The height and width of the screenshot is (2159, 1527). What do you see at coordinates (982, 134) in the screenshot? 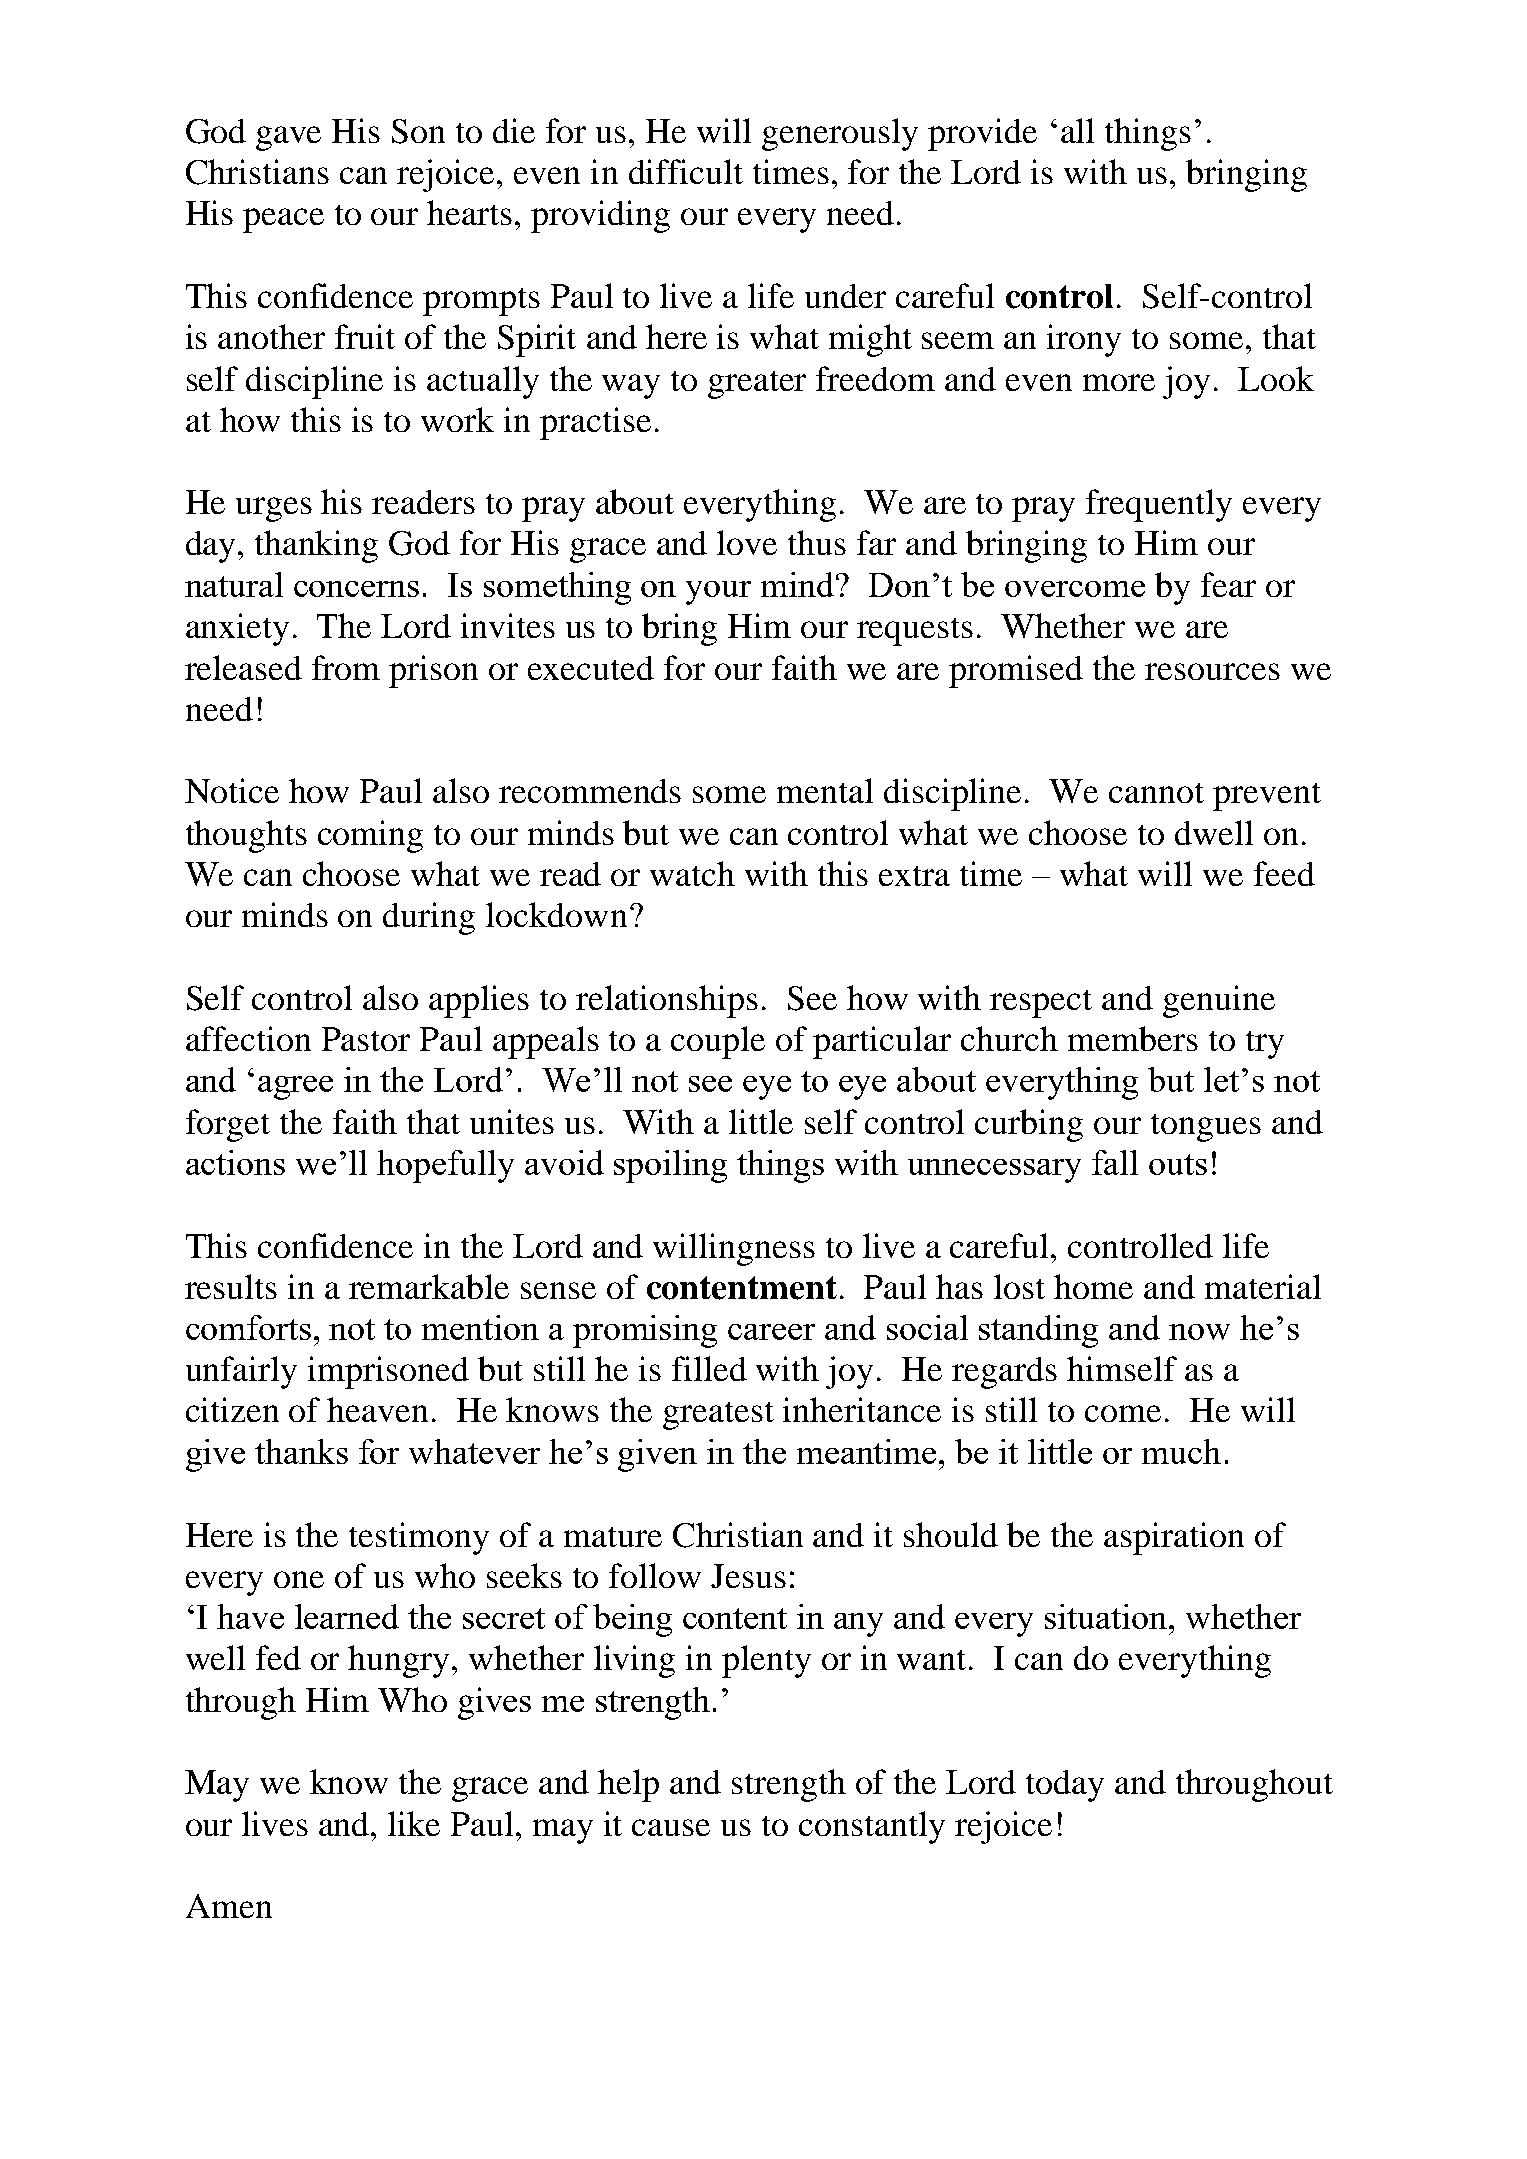
I see `provide` at bounding box center [982, 134].
